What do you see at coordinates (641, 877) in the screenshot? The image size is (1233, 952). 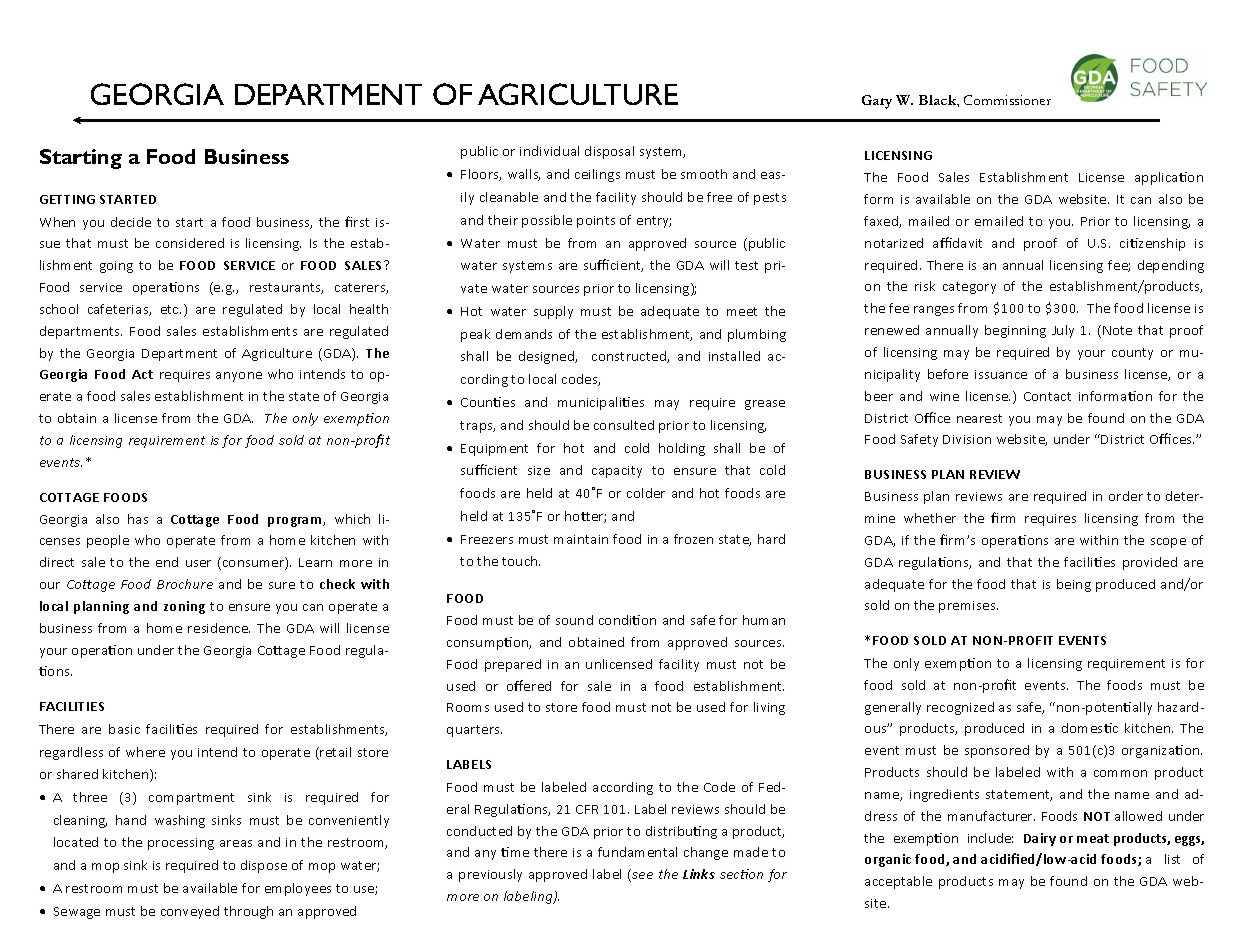 I see `see` at bounding box center [641, 877].
